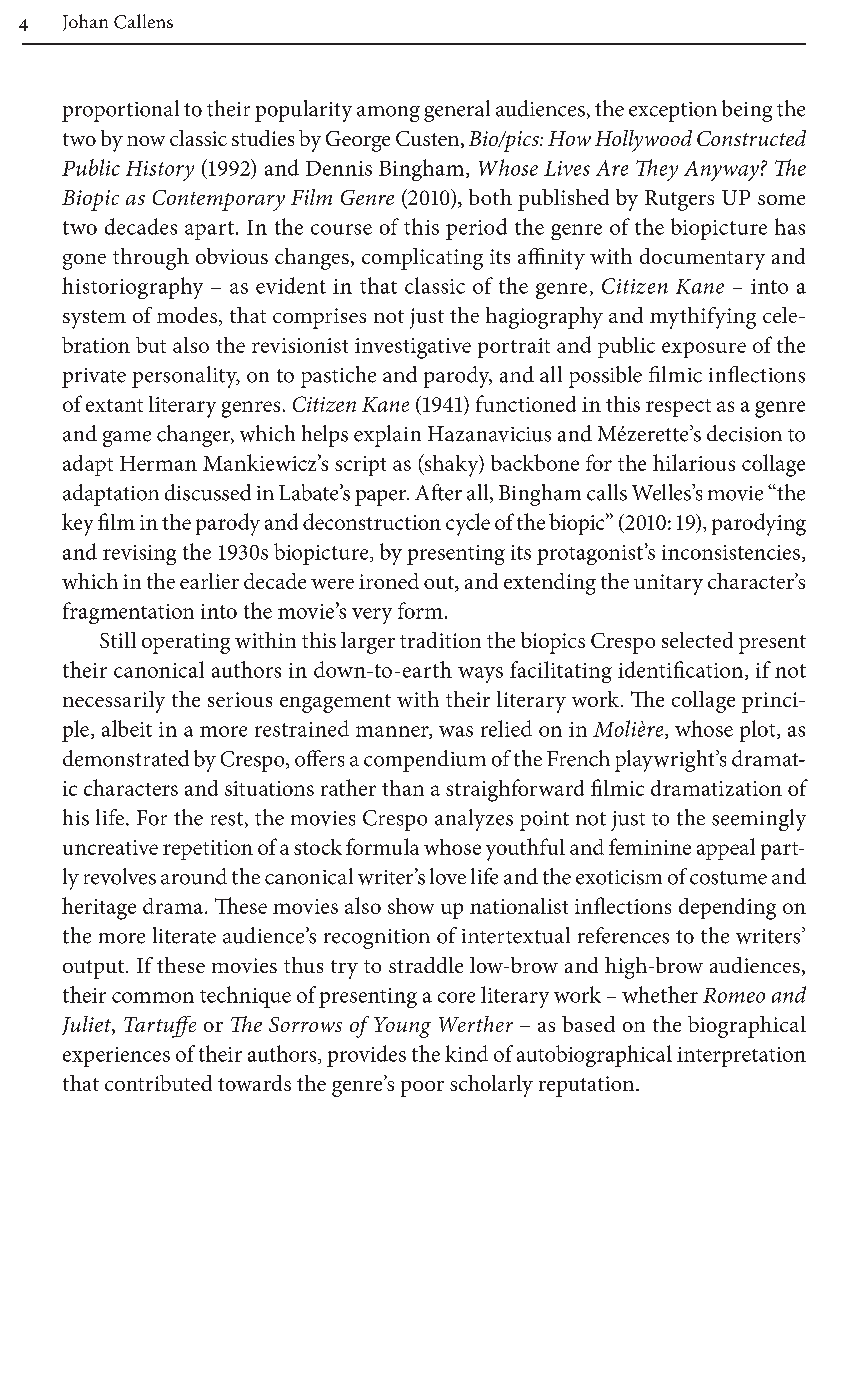  What do you see at coordinates (731, 552) in the screenshot?
I see `inconsistencies` at bounding box center [731, 552].
